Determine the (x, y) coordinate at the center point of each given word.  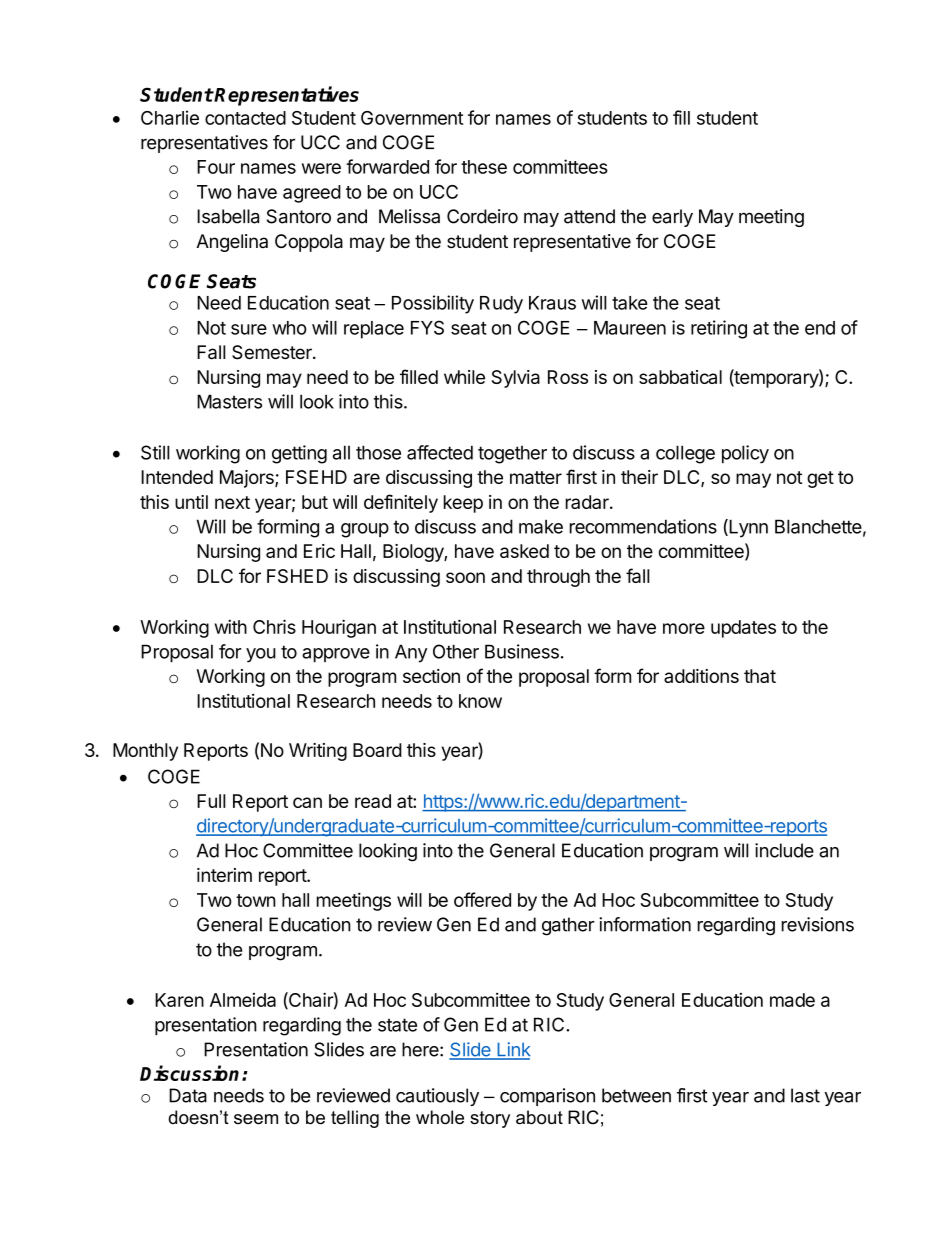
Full (211, 801)
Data (188, 1095)
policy (745, 454)
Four (216, 167)
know (480, 701)
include (784, 850)
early (672, 218)
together (512, 455)
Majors (248, 479)
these (484, 167)
